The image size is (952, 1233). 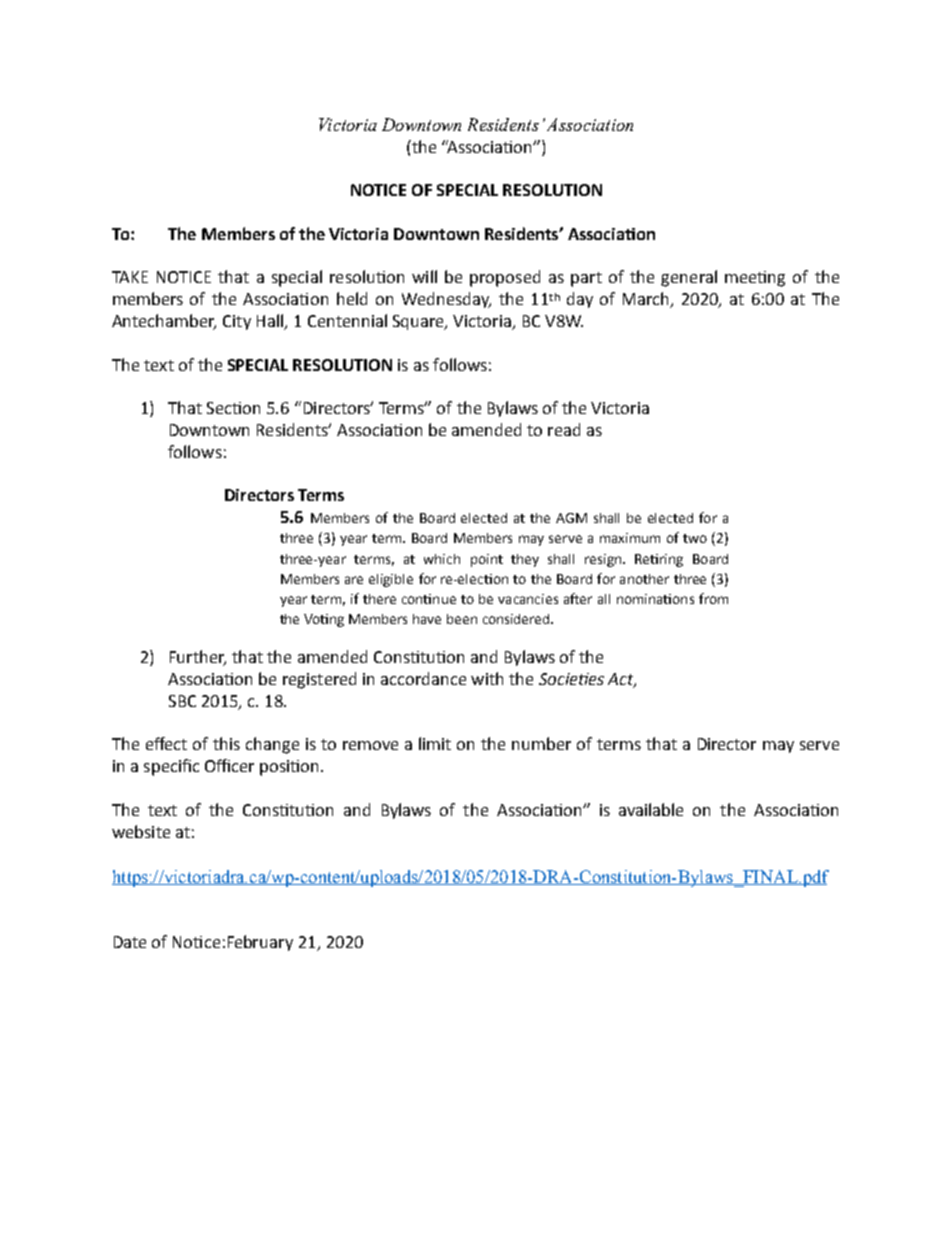 I want to click on which, so click(x=442, y=559).
